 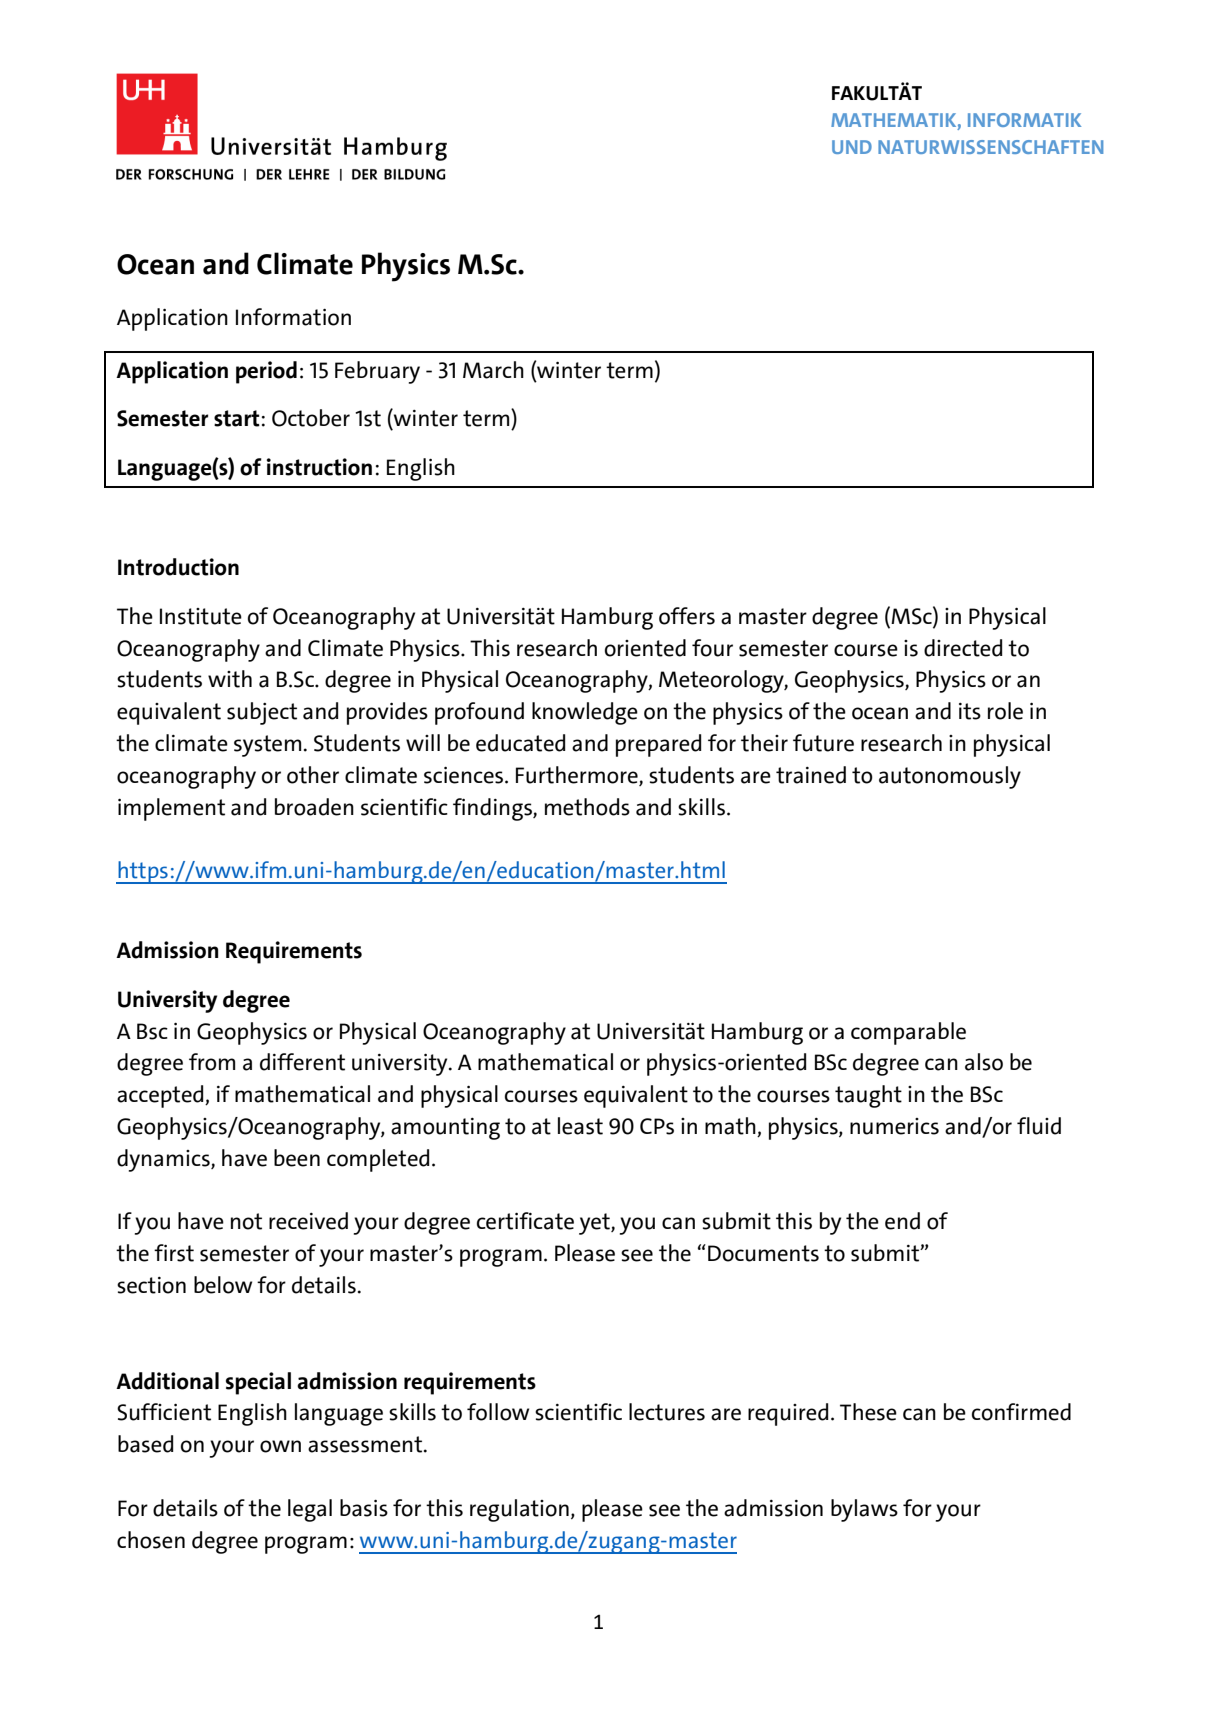 What do you see at coordinates (212, 1062) in the page?
I see `from` at bounding box center [212, 1062].
